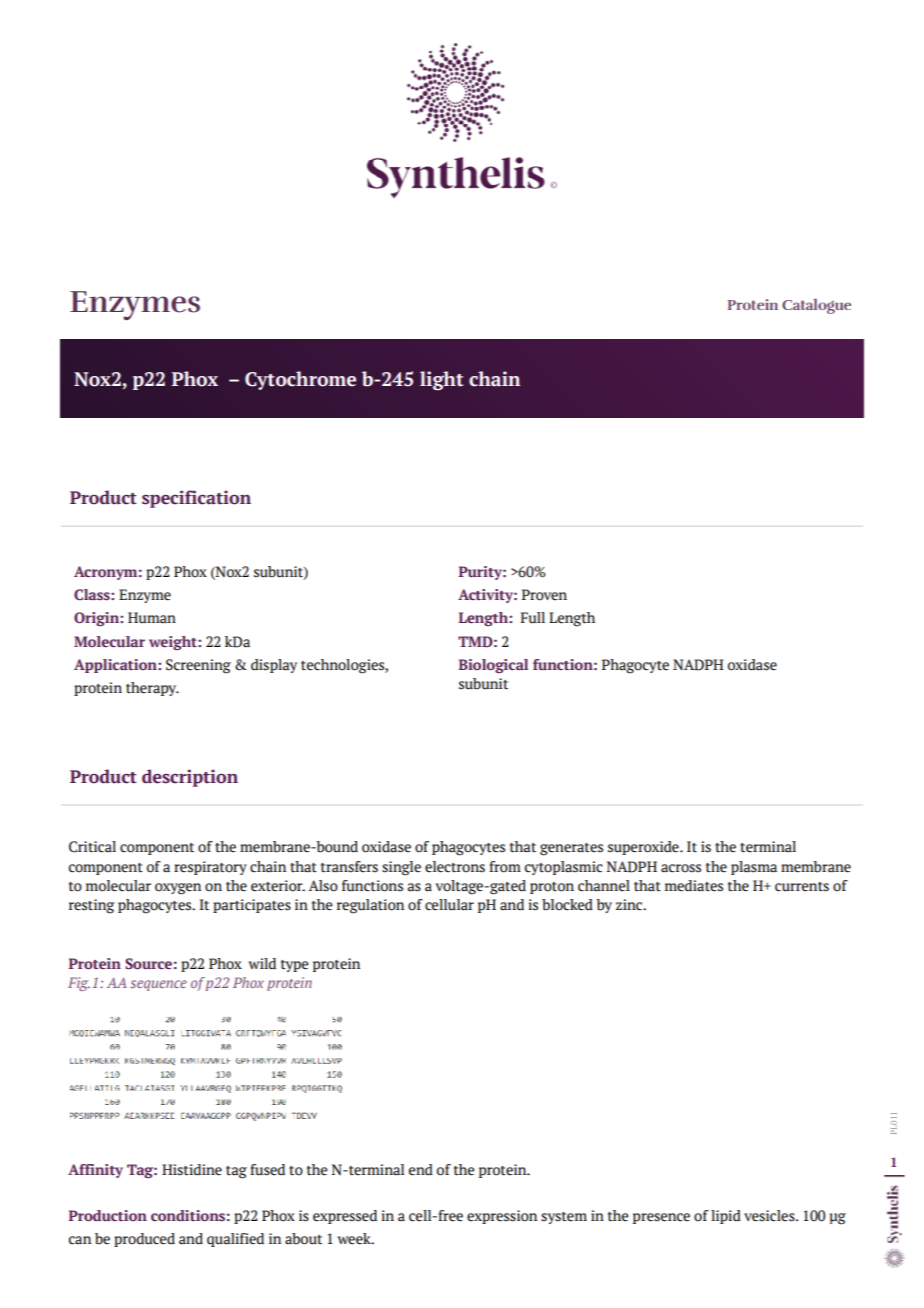 The height and width of the document is (1308, 924). I want to click on regulation, so click(370, 906).
